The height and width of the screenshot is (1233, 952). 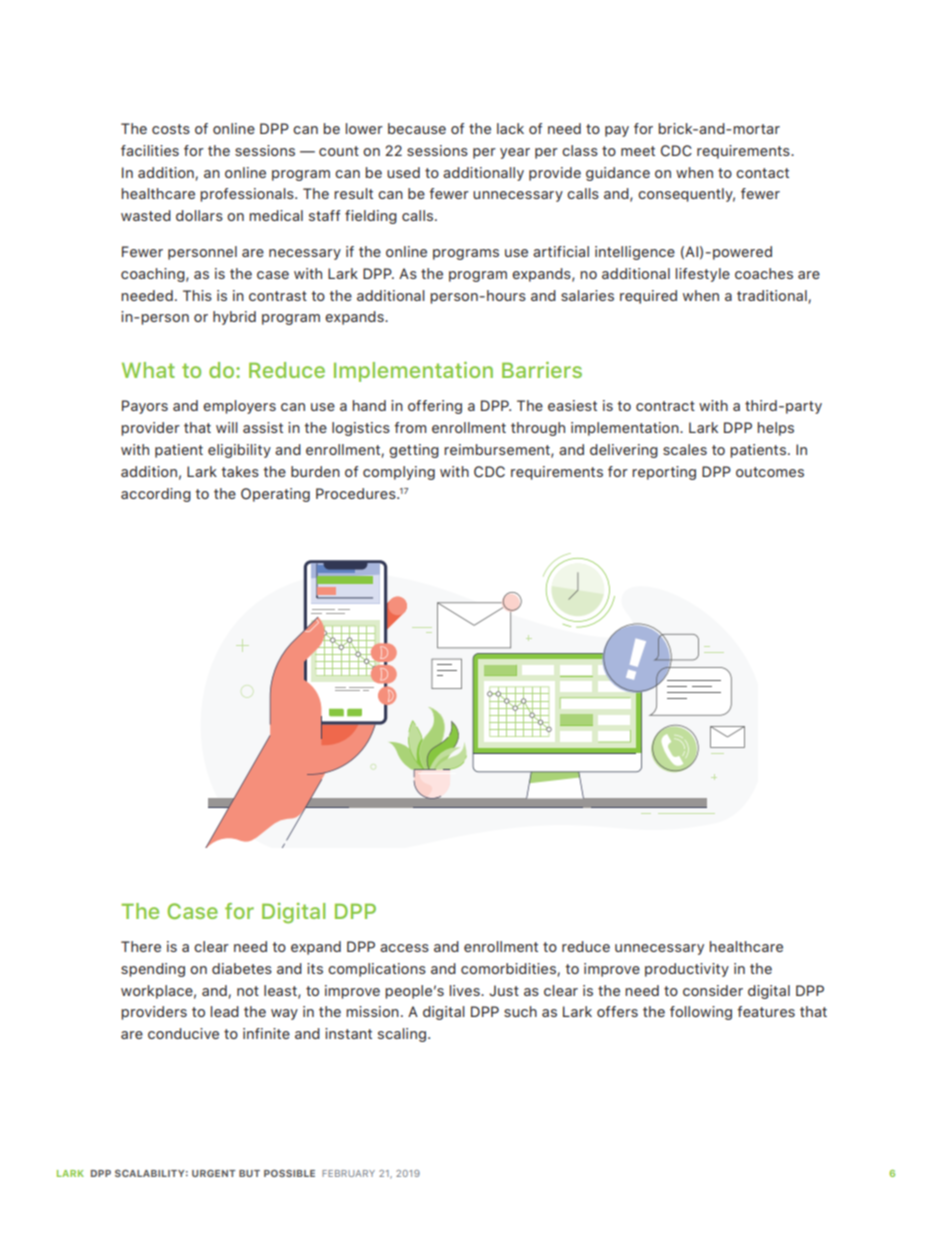 I want to click on access, so click(x=404, y=948).
